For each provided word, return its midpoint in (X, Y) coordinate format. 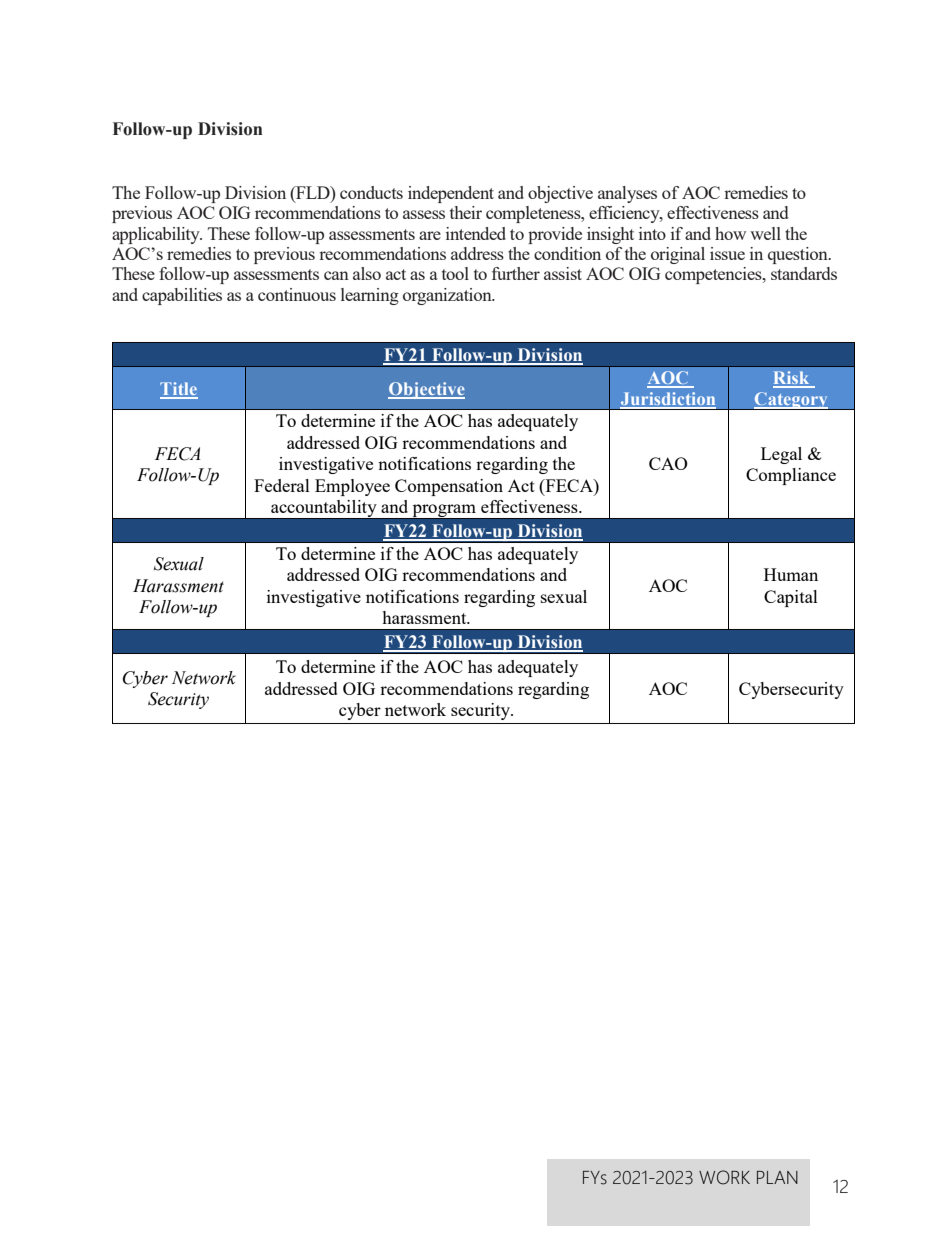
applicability (157, 235)
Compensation (449, 487)
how (730, 233)
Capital (791, 598)
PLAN (777, 1177)
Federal (282, 485)
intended (476, 233)
